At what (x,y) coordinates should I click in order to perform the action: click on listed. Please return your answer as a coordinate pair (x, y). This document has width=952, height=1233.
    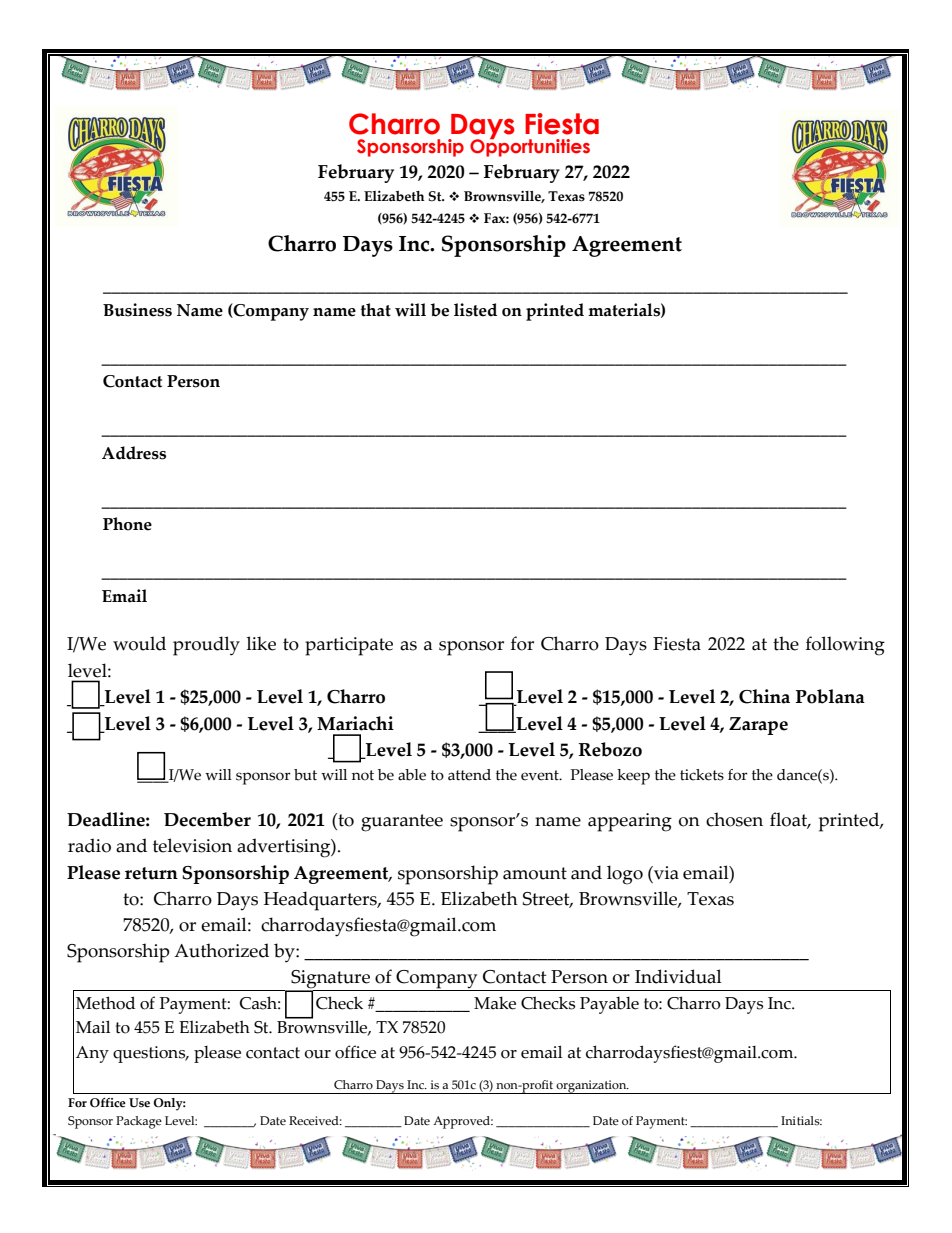
    Looking at the image, I should click on (475, 310).
